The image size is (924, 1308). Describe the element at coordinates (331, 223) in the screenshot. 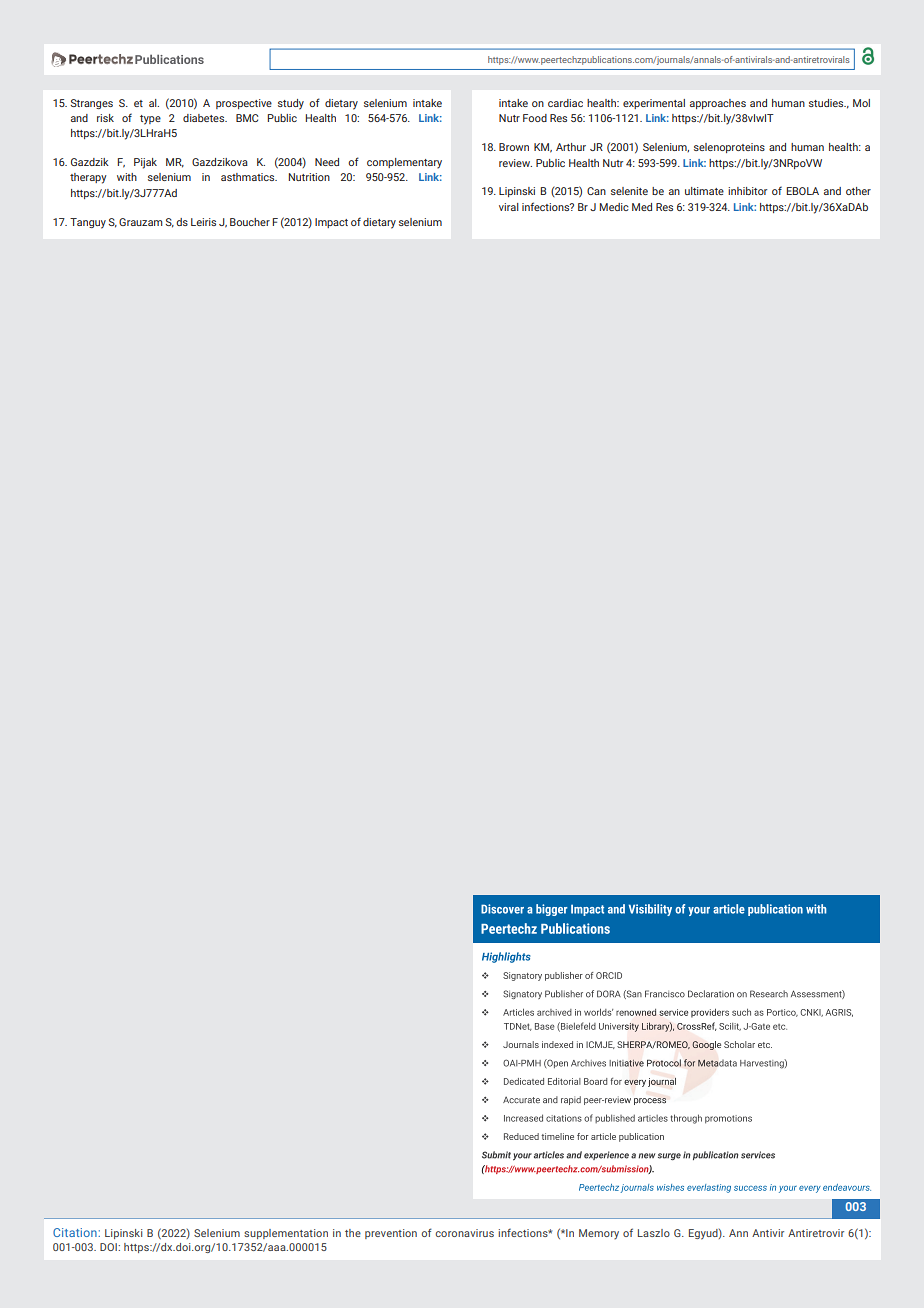

I see `Impact` at that location.
